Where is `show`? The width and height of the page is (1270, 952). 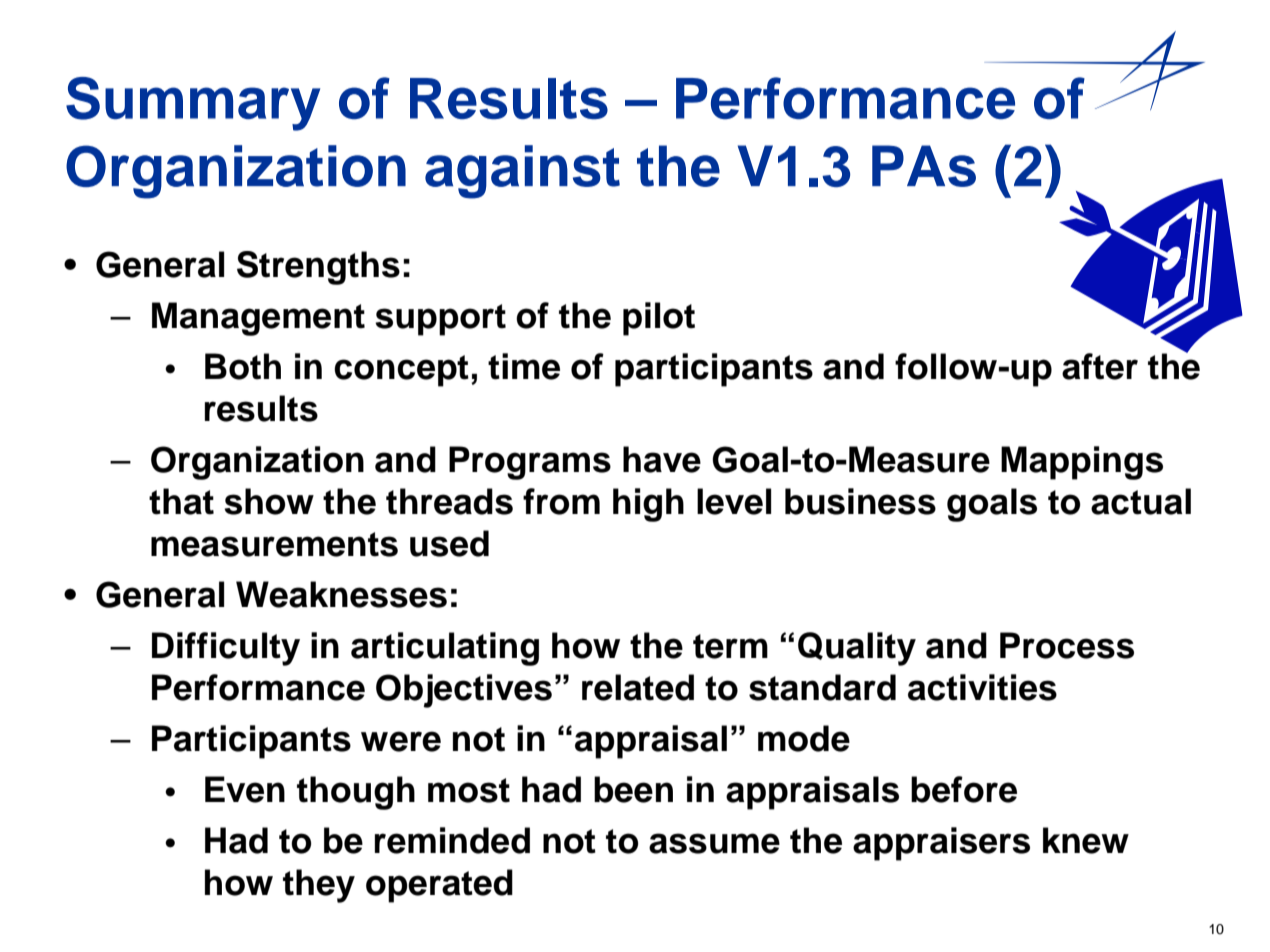 show is located at coordinates (269, 501).
